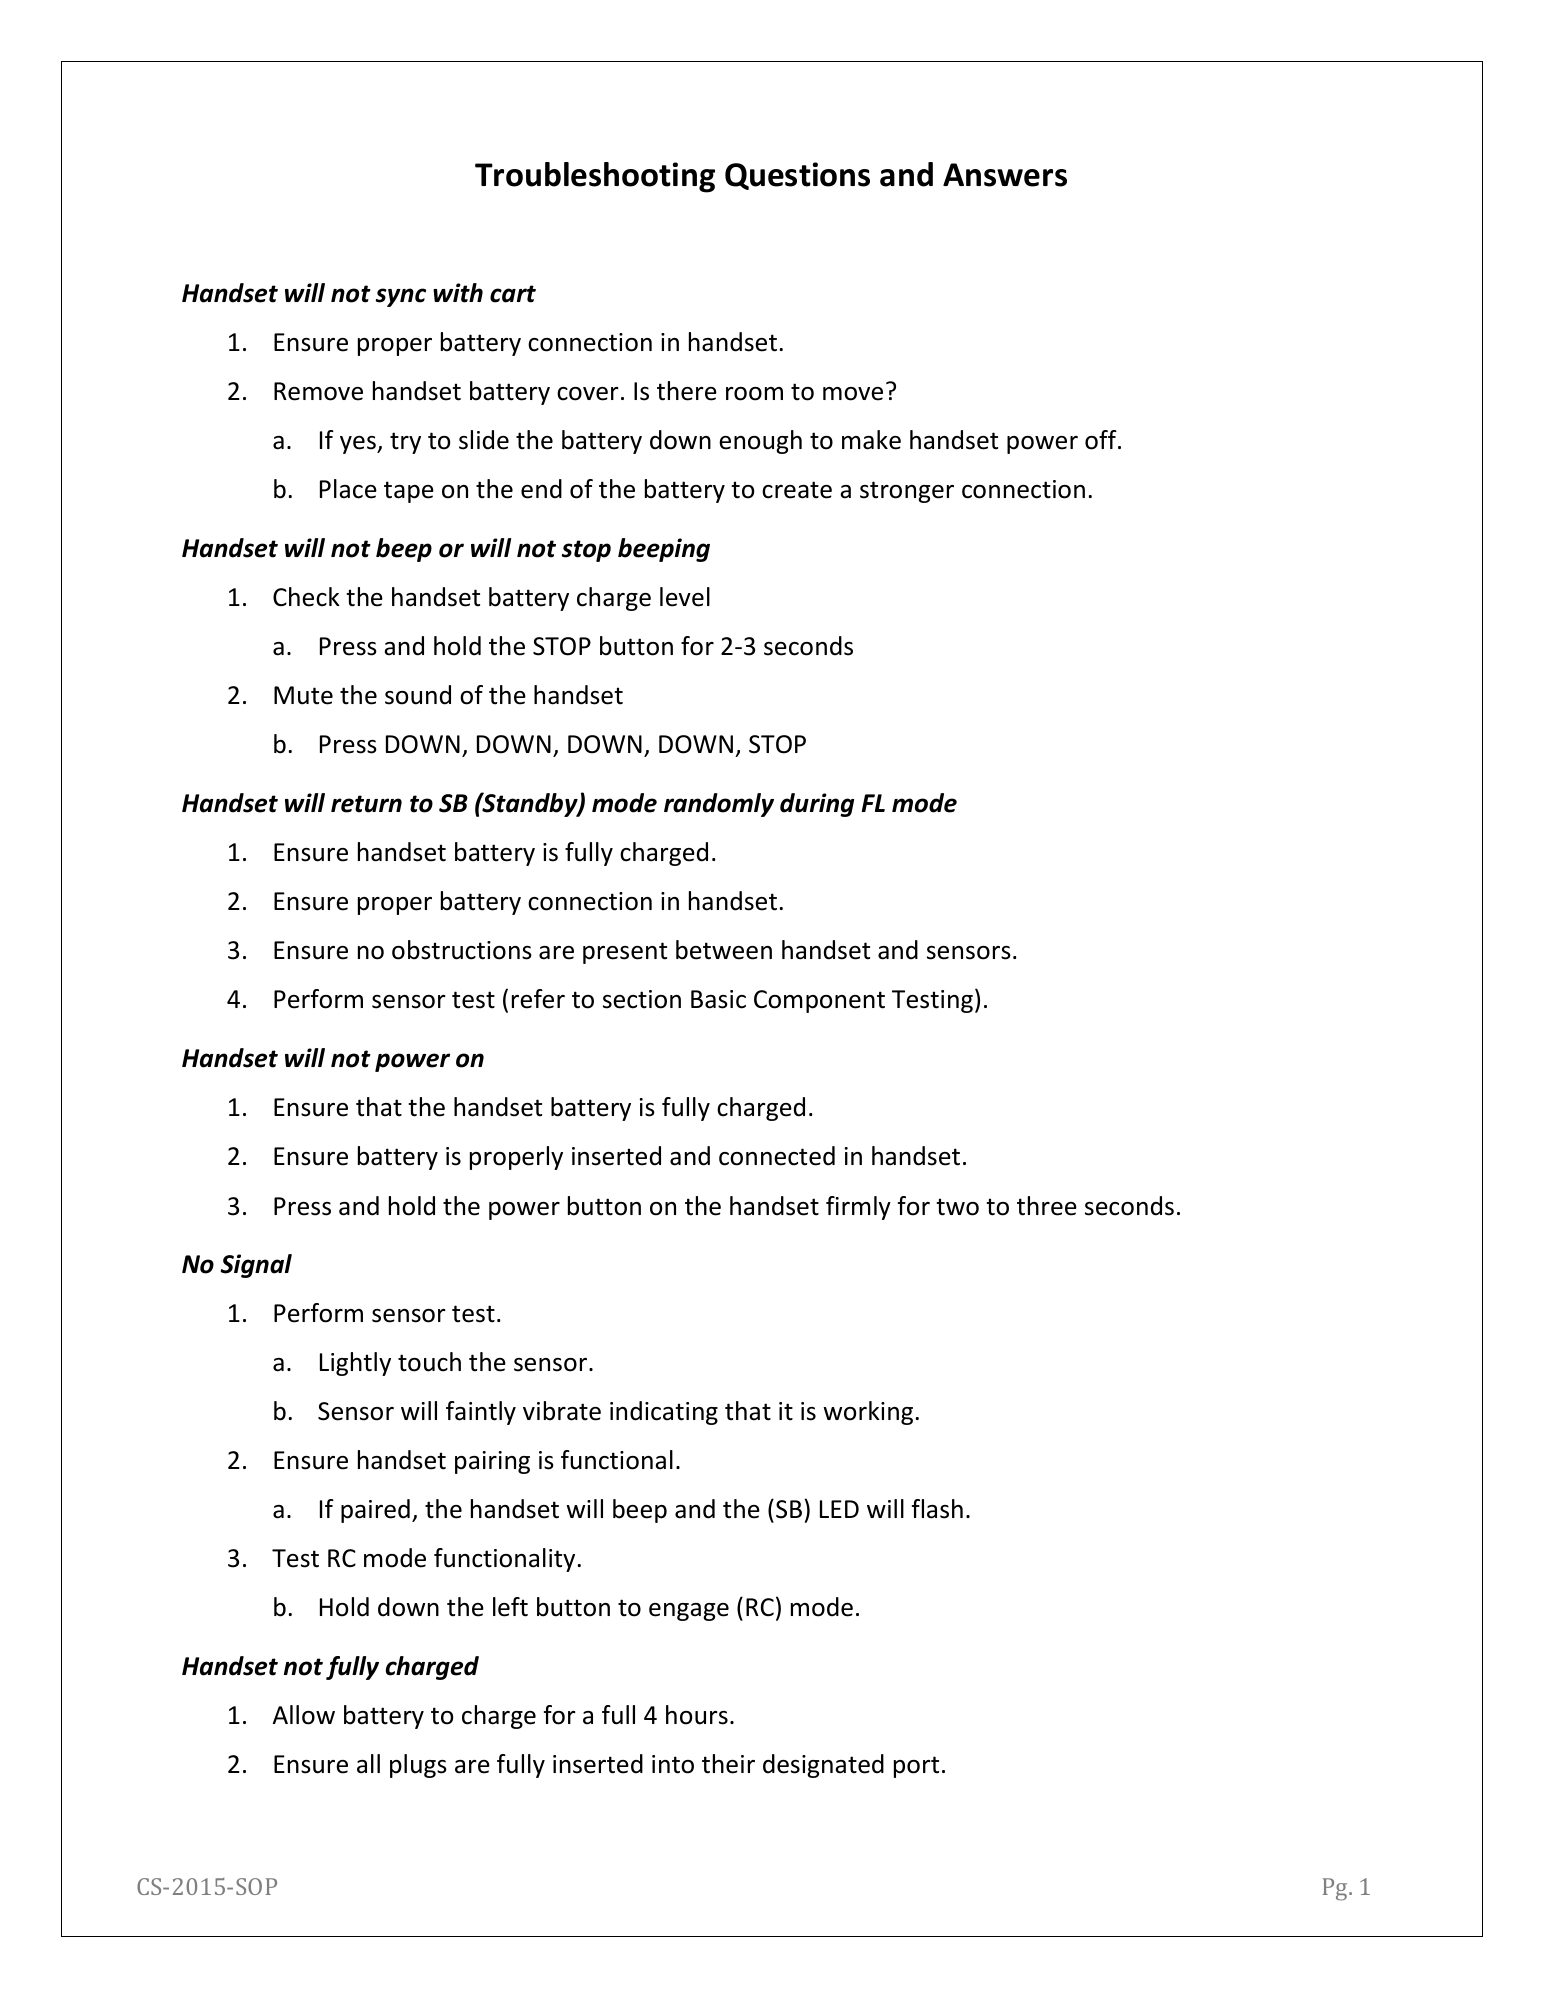 Image resolution: width=1543 pixels, height=1997 pixels. What do you see at coordinates (401, 297) in the screenshot?
I see `sync` at bounding box center [401, 297].
